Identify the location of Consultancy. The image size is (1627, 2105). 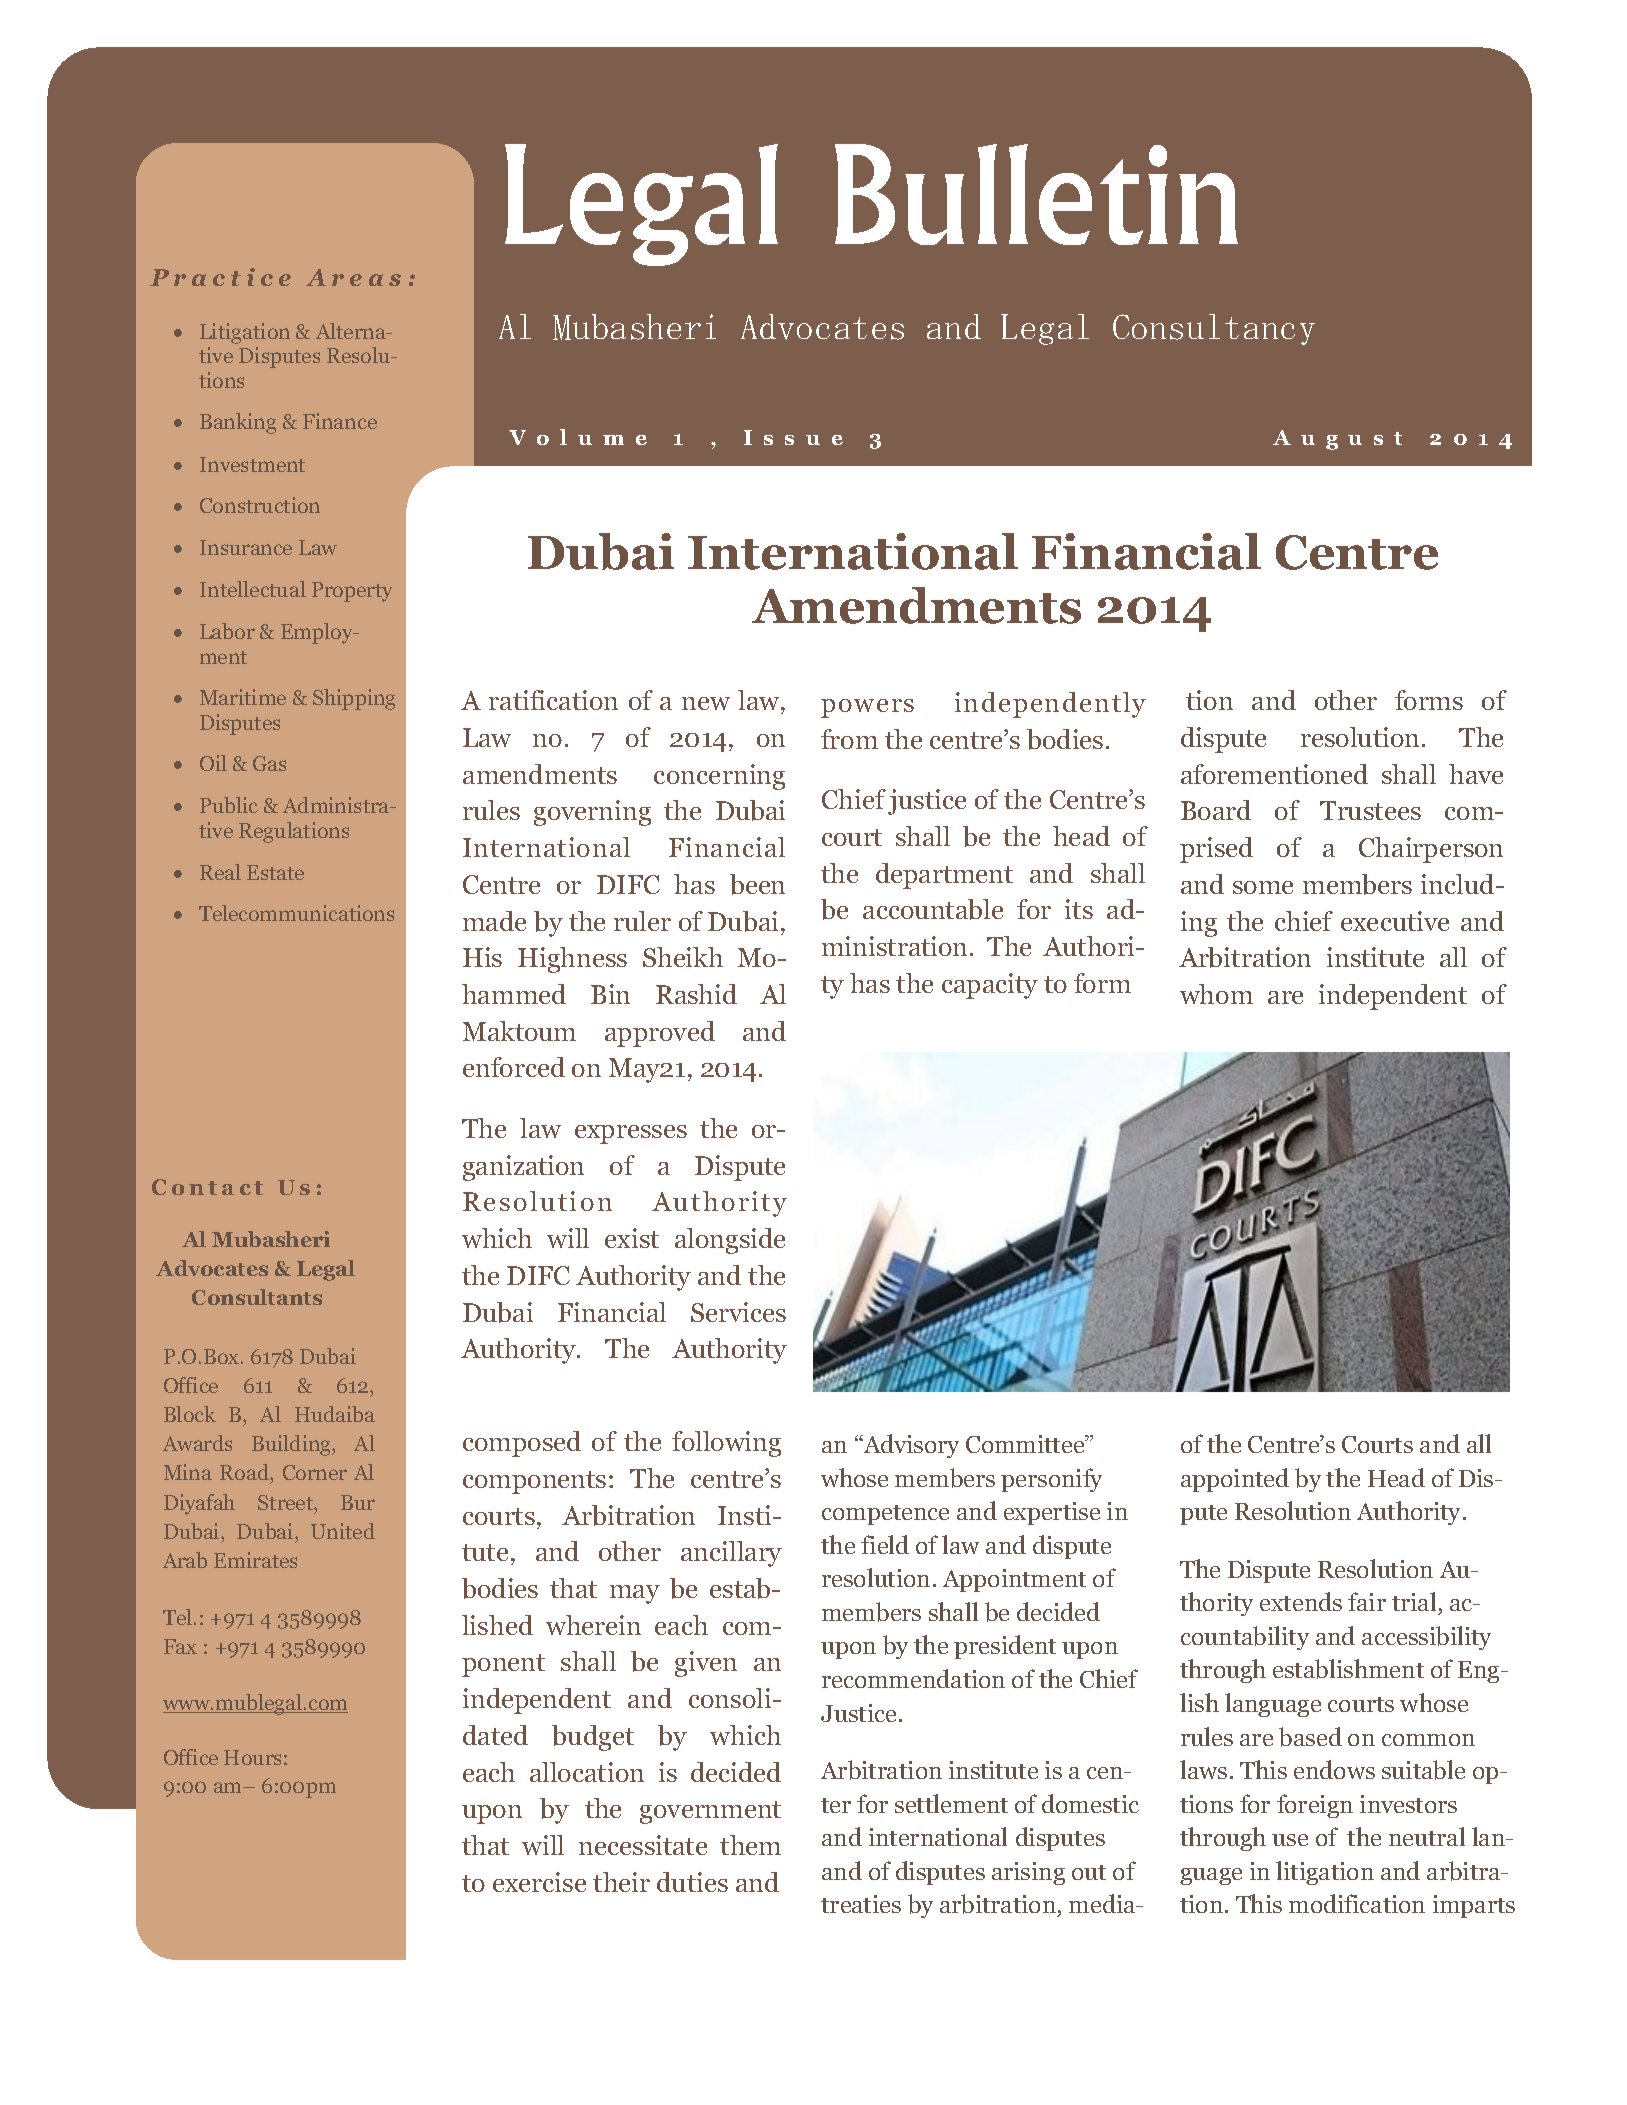
(1214, 329).
